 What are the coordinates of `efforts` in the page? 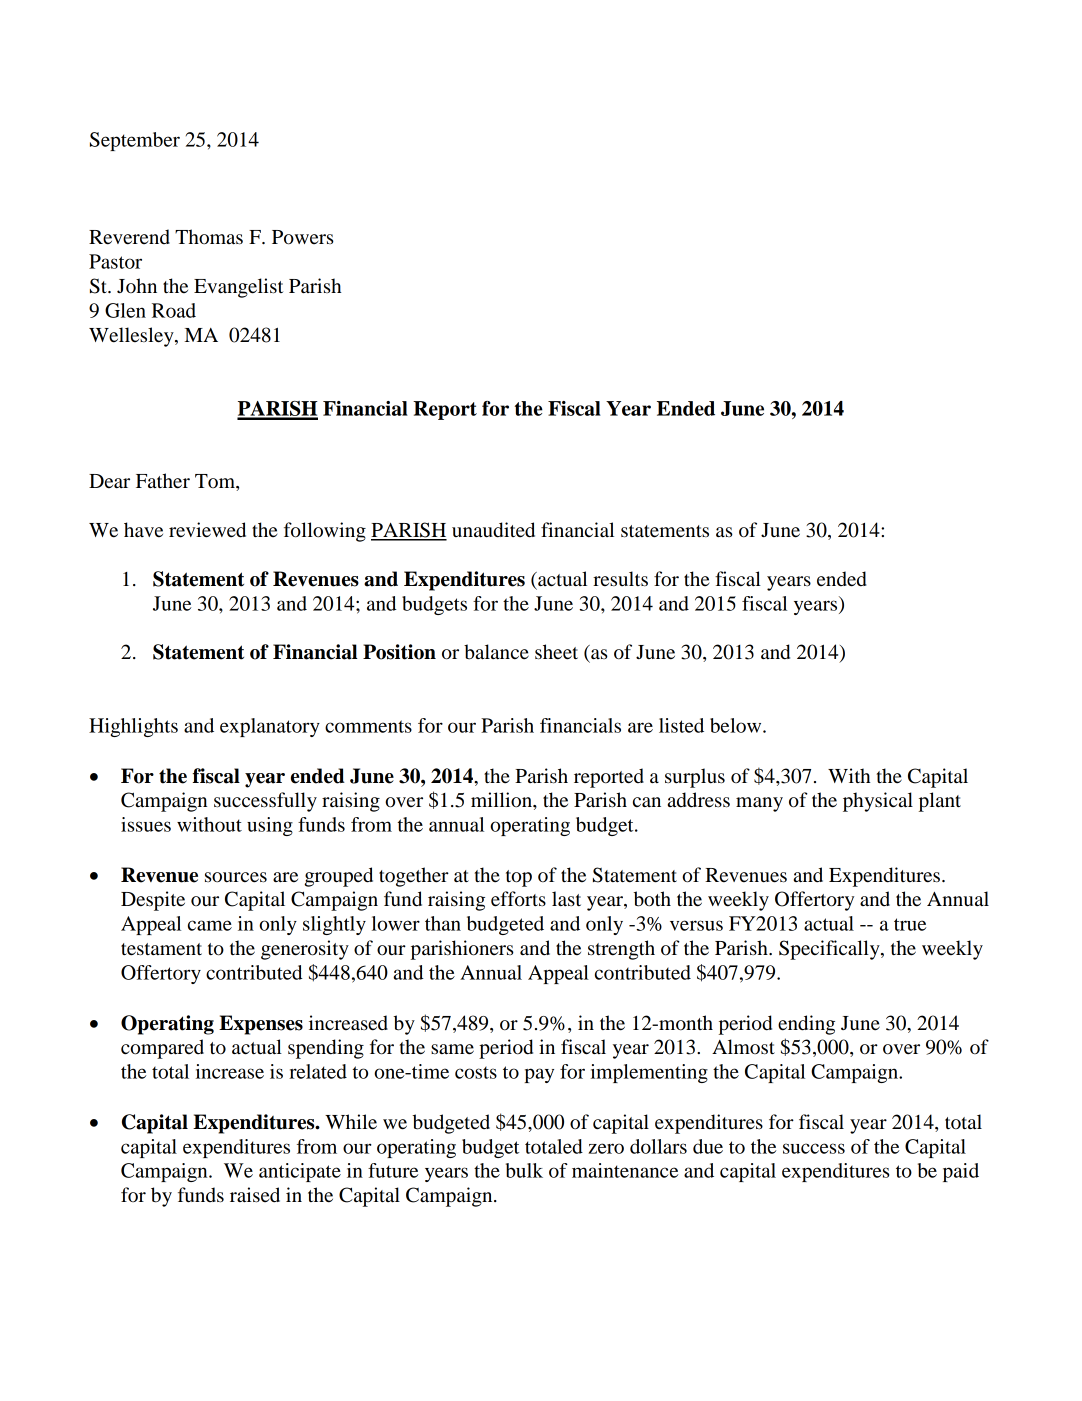 It's located at (518, 899).
